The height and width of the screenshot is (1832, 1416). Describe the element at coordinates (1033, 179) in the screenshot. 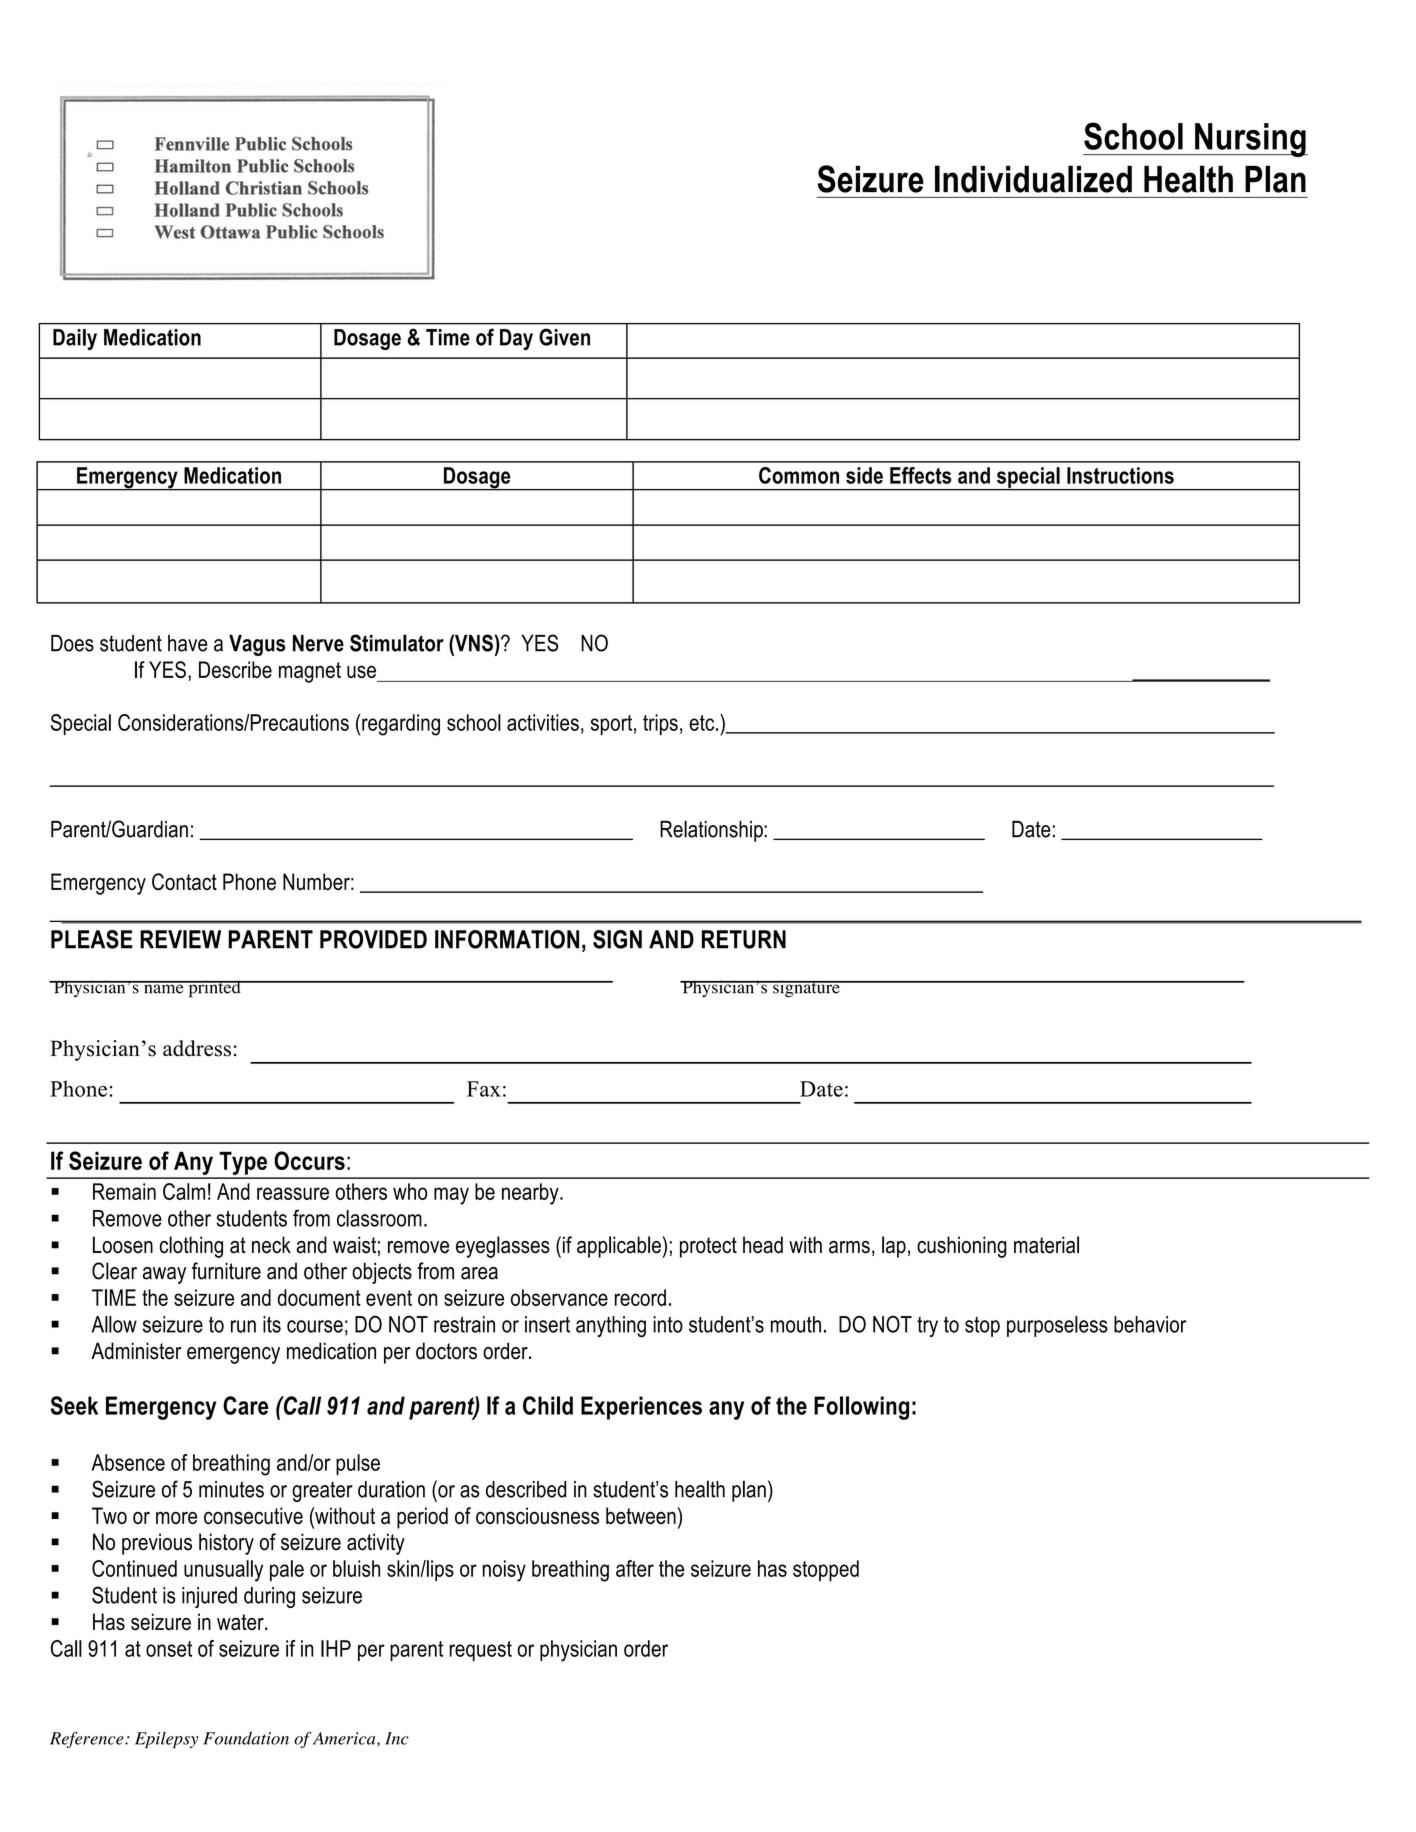

I see `Individualized` at that location.
